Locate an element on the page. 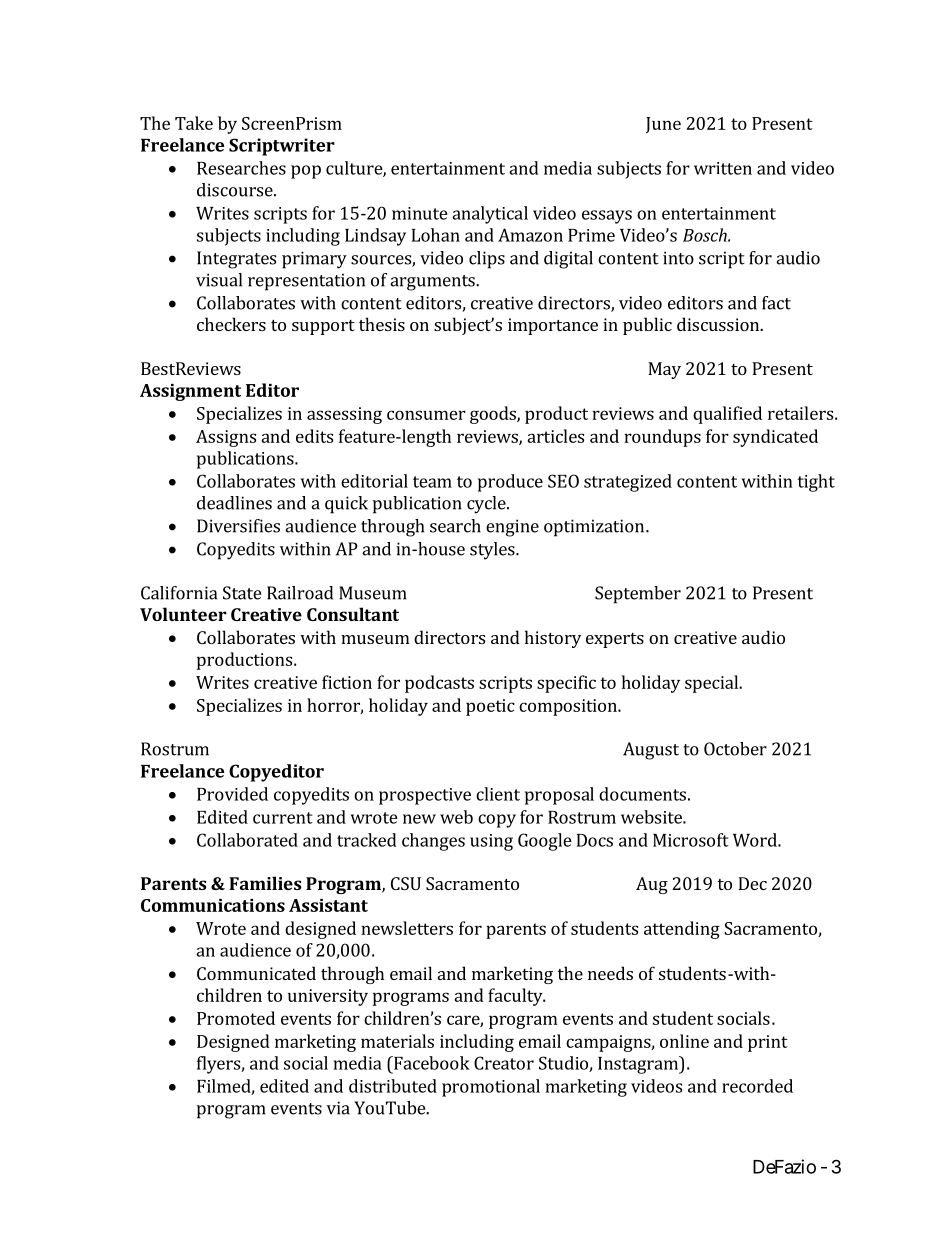  State is located at coordinates (242, 593).
